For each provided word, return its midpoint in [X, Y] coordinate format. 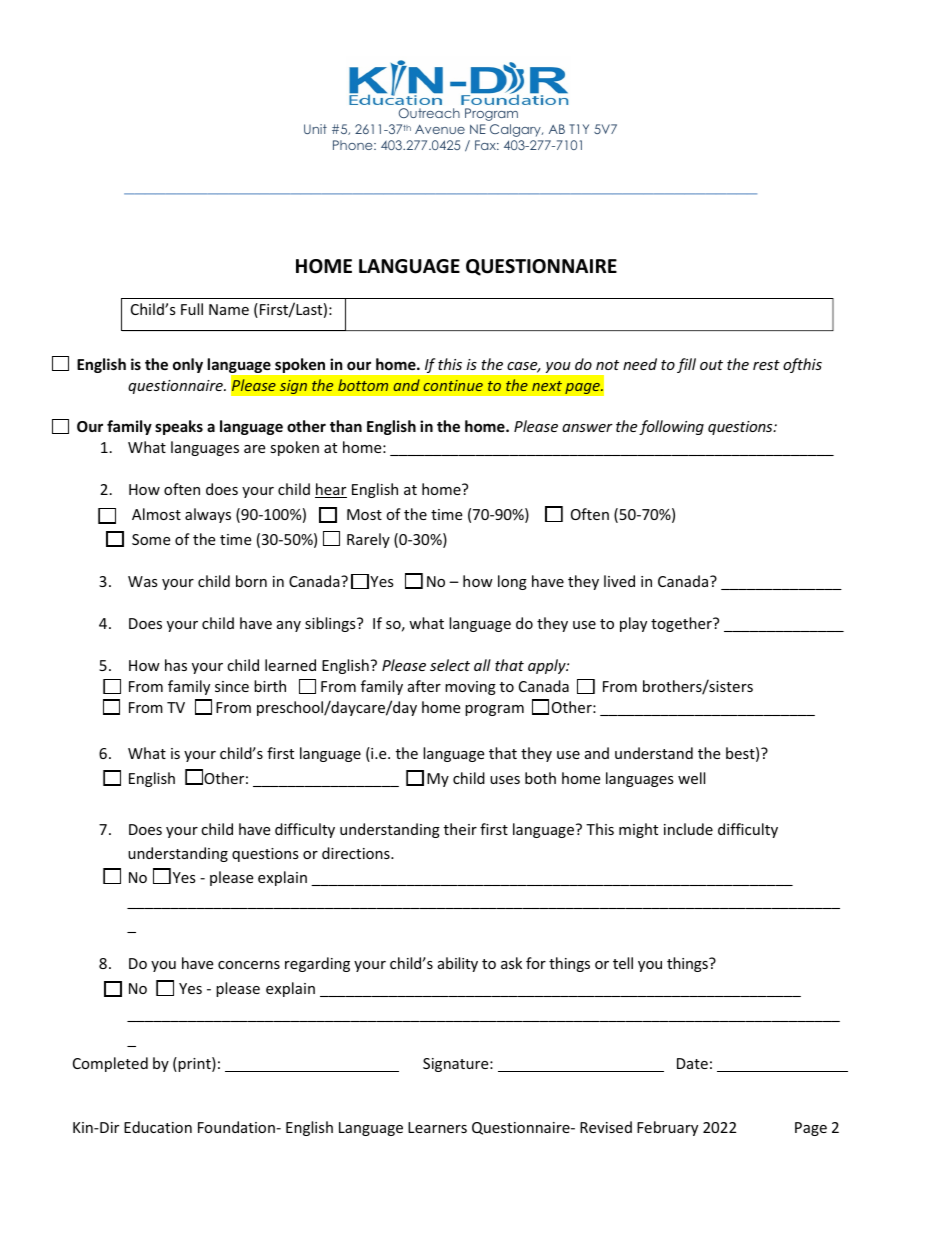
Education [158, 1127]
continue [453, 385]
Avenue [440, 129]
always [208, 515]
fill [686, 365]
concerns [249, 965]
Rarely [368, 540]
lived [619, 581]
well [691, 778]
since [232, 686]
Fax [487, 145]
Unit [315, 129]
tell [623, 963]
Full [192, 309]
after [424, 686]
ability [458, 964]
